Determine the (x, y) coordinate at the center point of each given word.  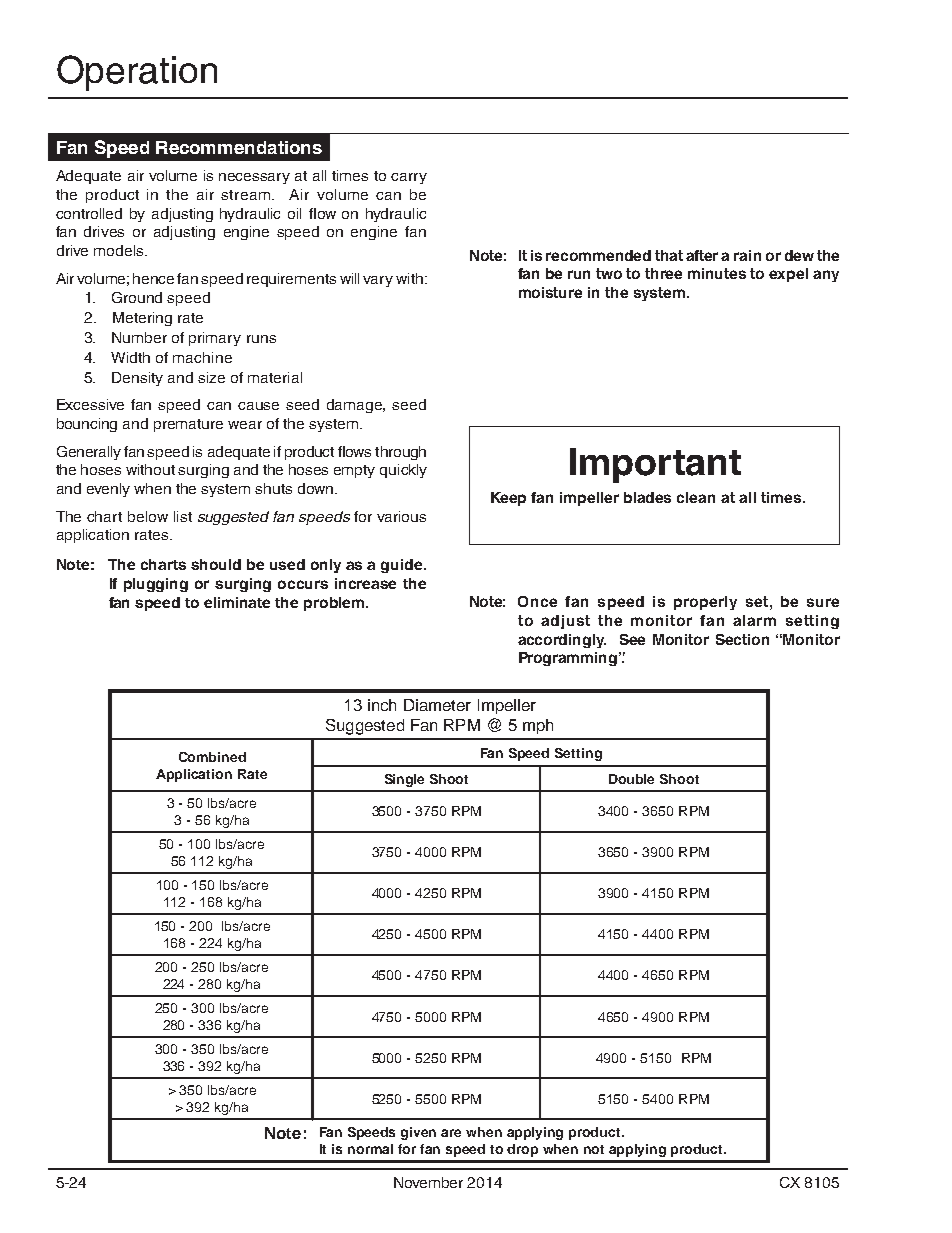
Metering (142, 319)
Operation (137, 73)
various (401, 516)
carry (409, 178)
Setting (578, 754)
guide (403, 566)
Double (631, 779)
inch (382, 705)
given (418, 1133)
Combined (212, 757)
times (350, 175)
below (148, 516)
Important (655, 465)
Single (404, 780)
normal (370, 1149)
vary (378, 281)
